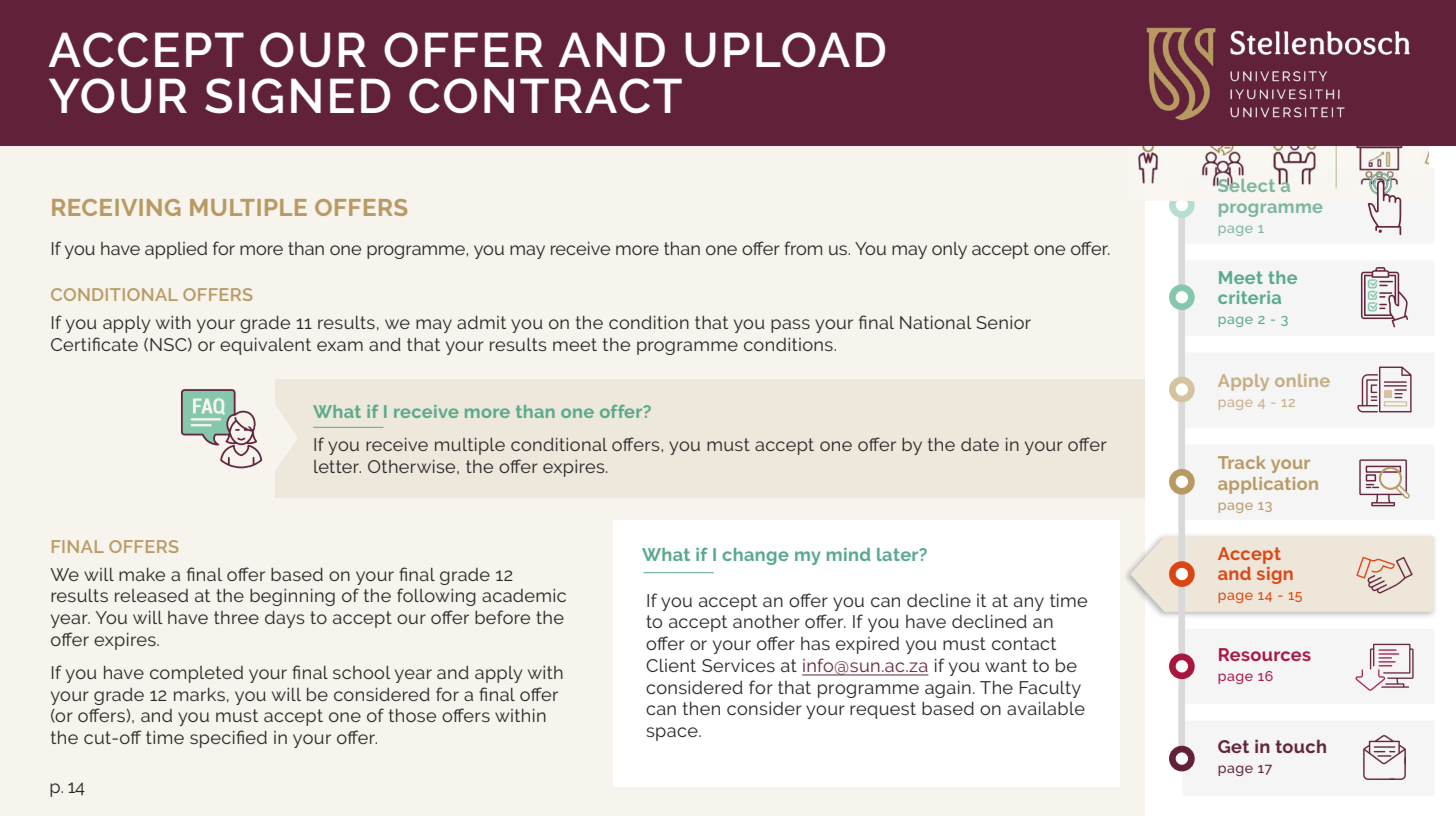 The image size is (1456, 816). Describe the element at coordinates (1249, 297) in the screenshot. I see `criteria` at that location.
